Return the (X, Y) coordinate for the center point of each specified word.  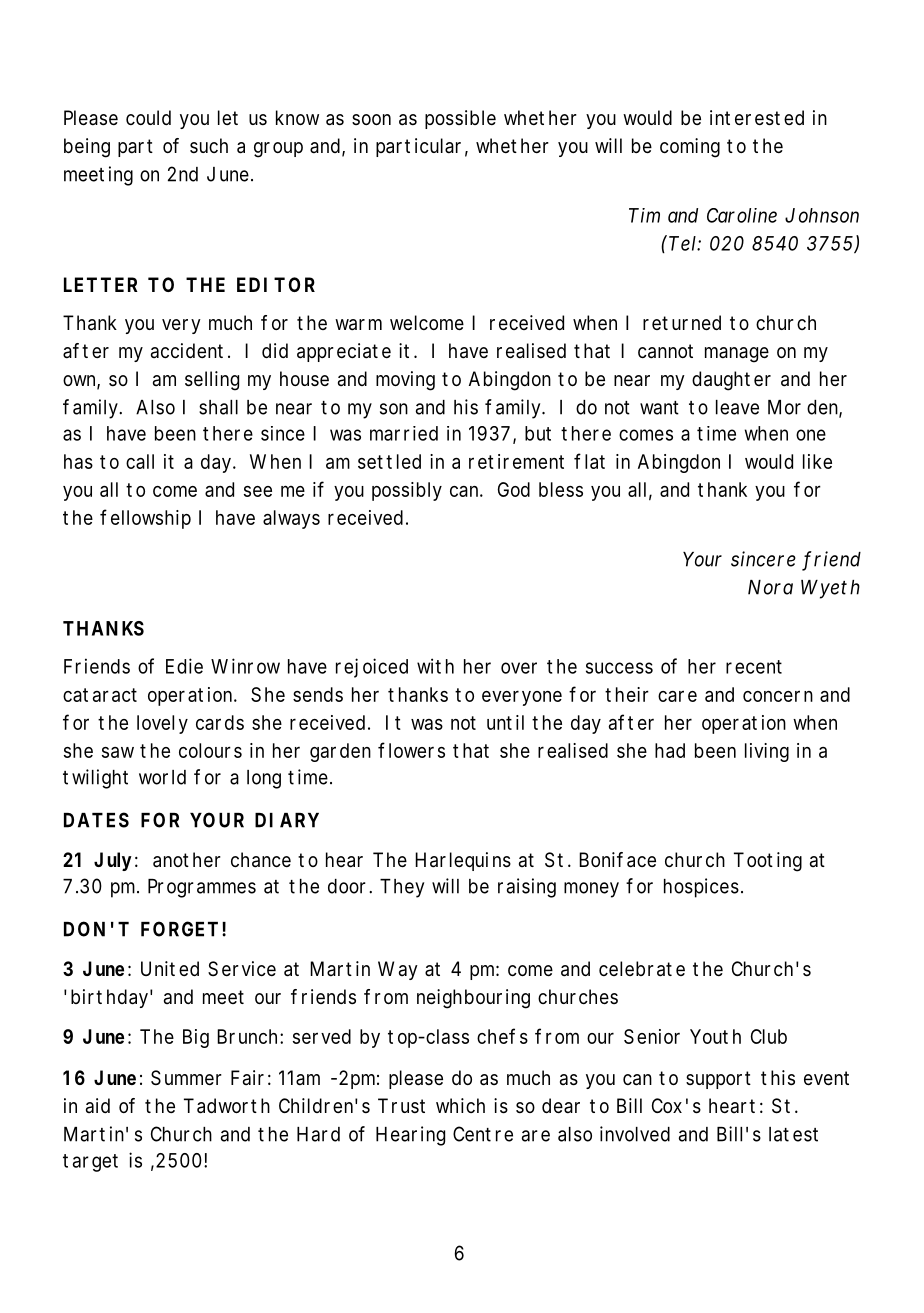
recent (754, 667)
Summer (186, 1077)
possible (460, 119)
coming (690, 148)
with (435, 666)
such (209, 145)
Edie (184, 666)
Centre (483, 1134)
